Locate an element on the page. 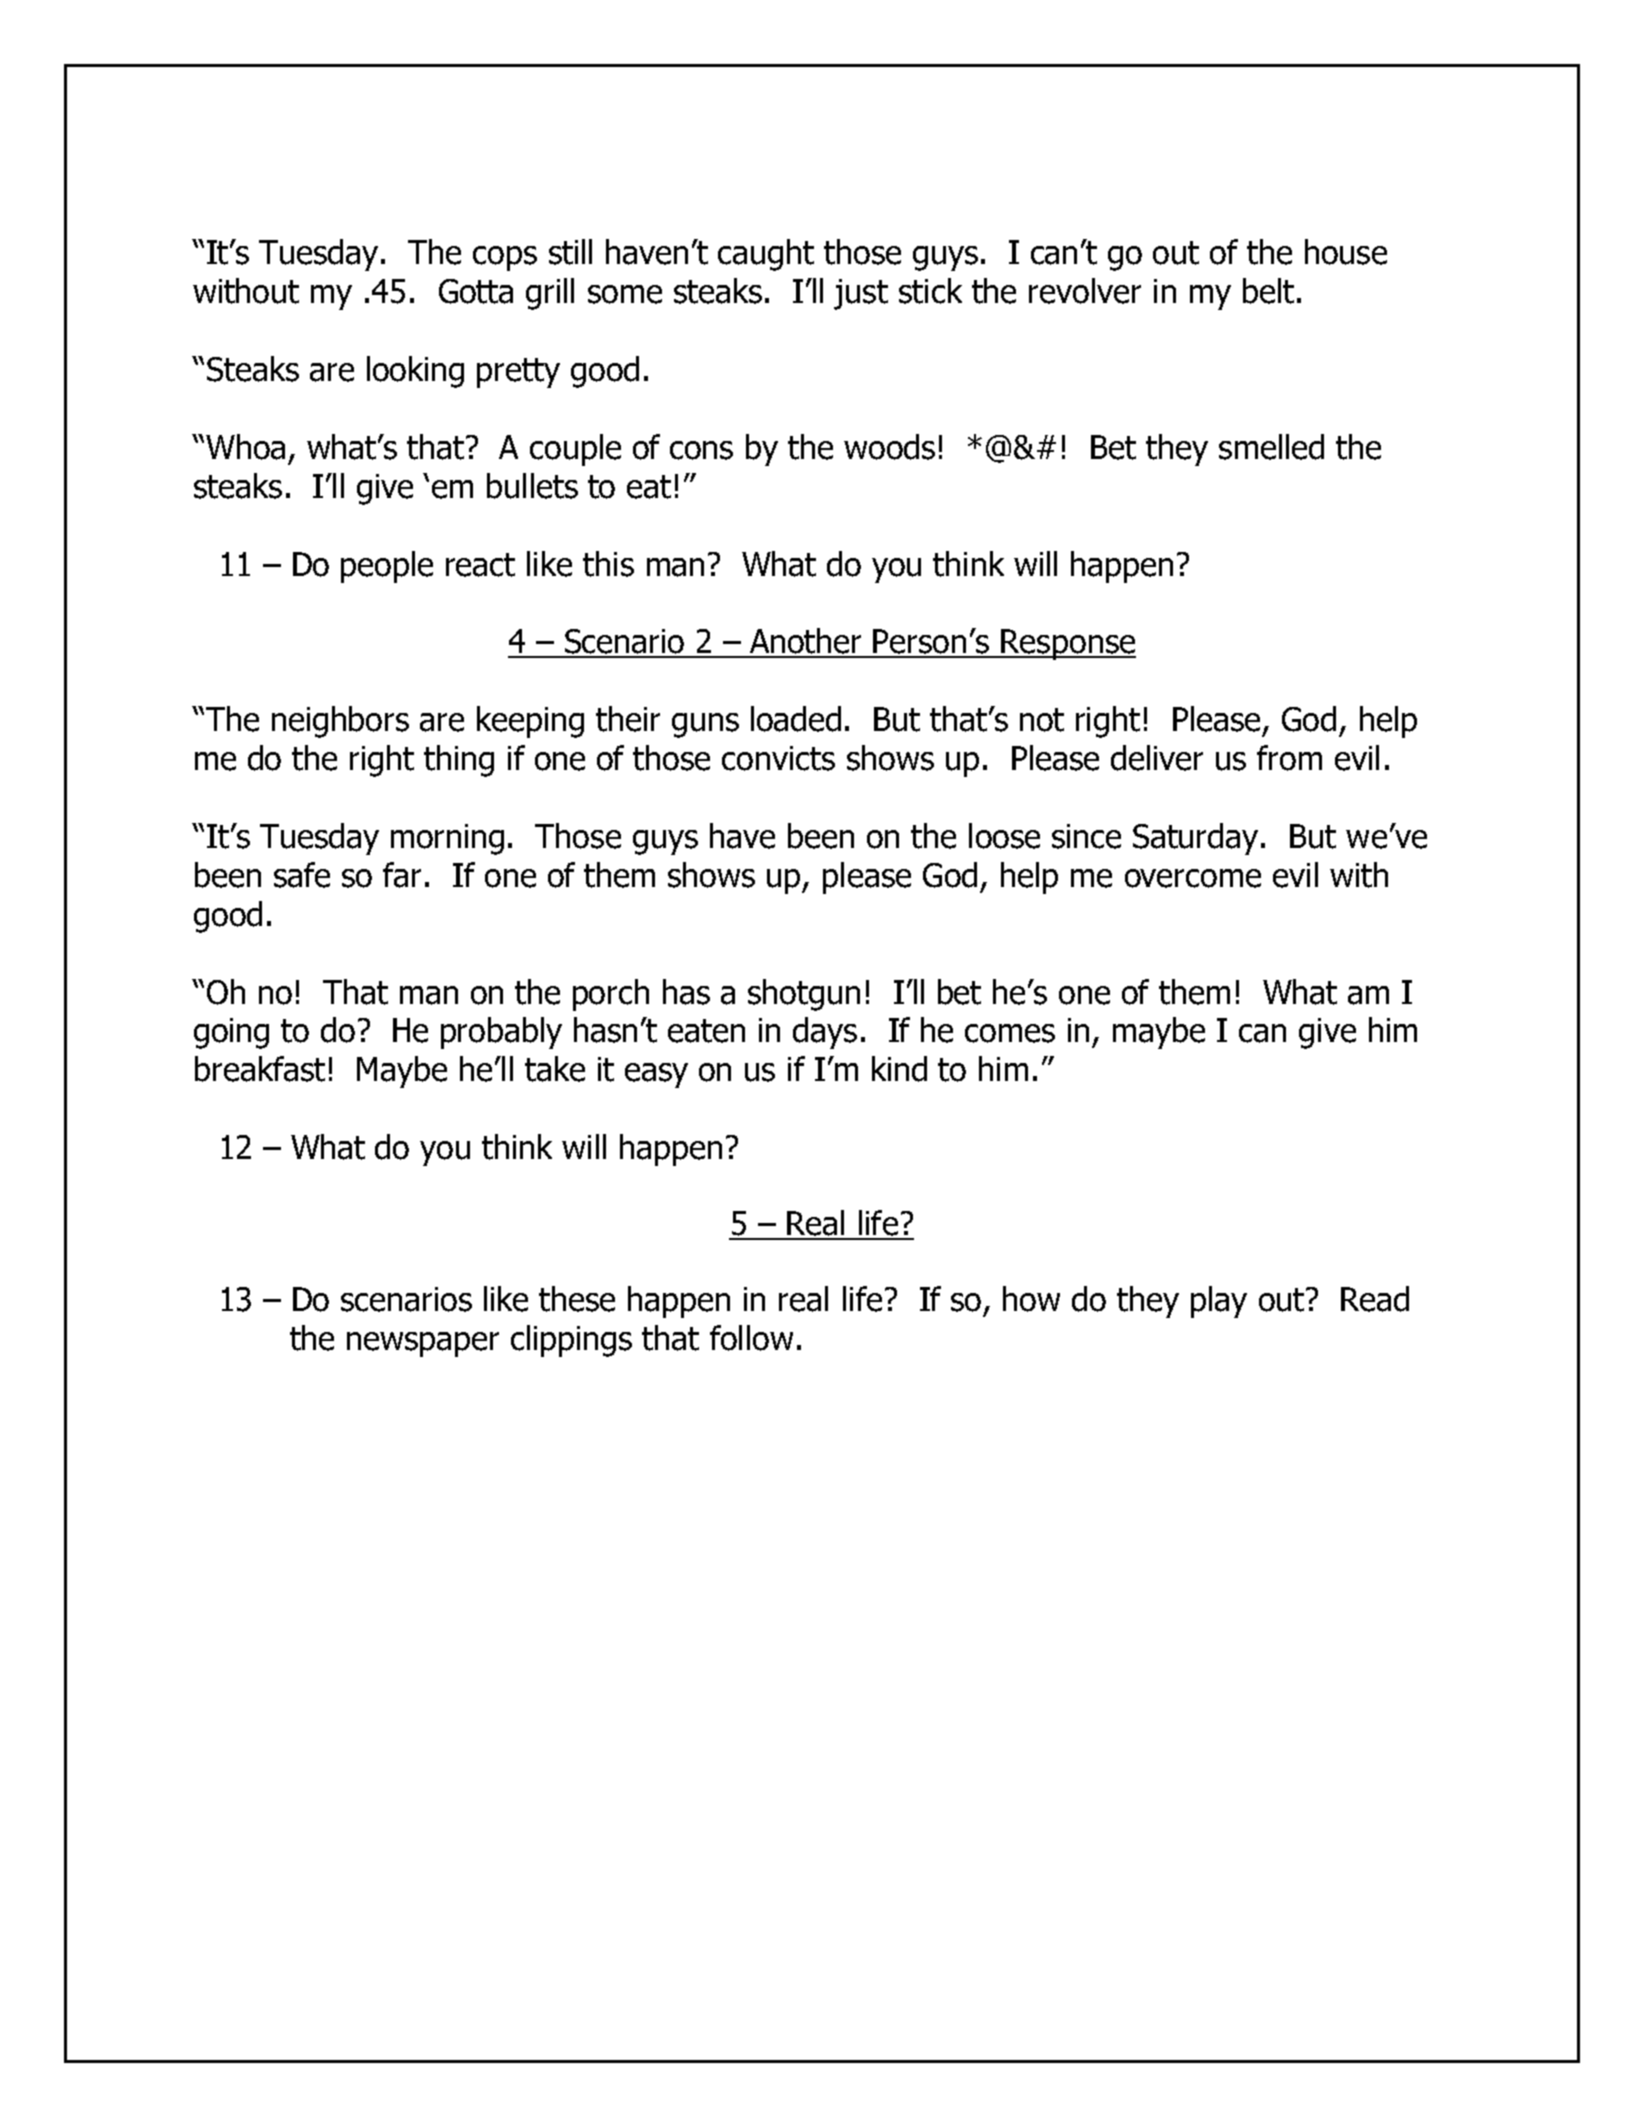 The image size is (1644, 2127). follow is located at coordinates (751, 1338).
